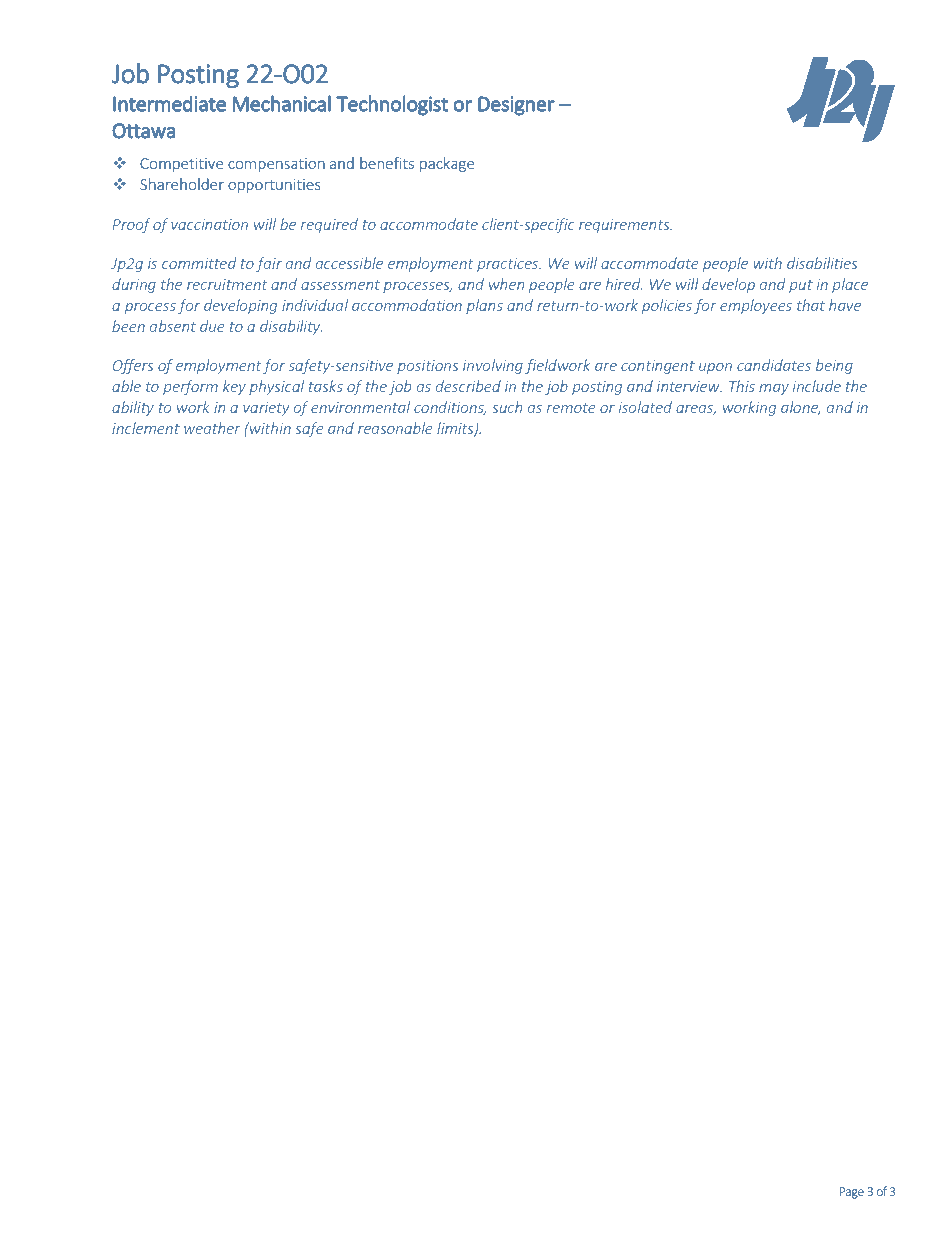 Image resolution: width=952 pixels, height=1233 pixels. What do you see at coordinates (493, 366) in the page?
I see `involving` at bounding box center [493, 366].
